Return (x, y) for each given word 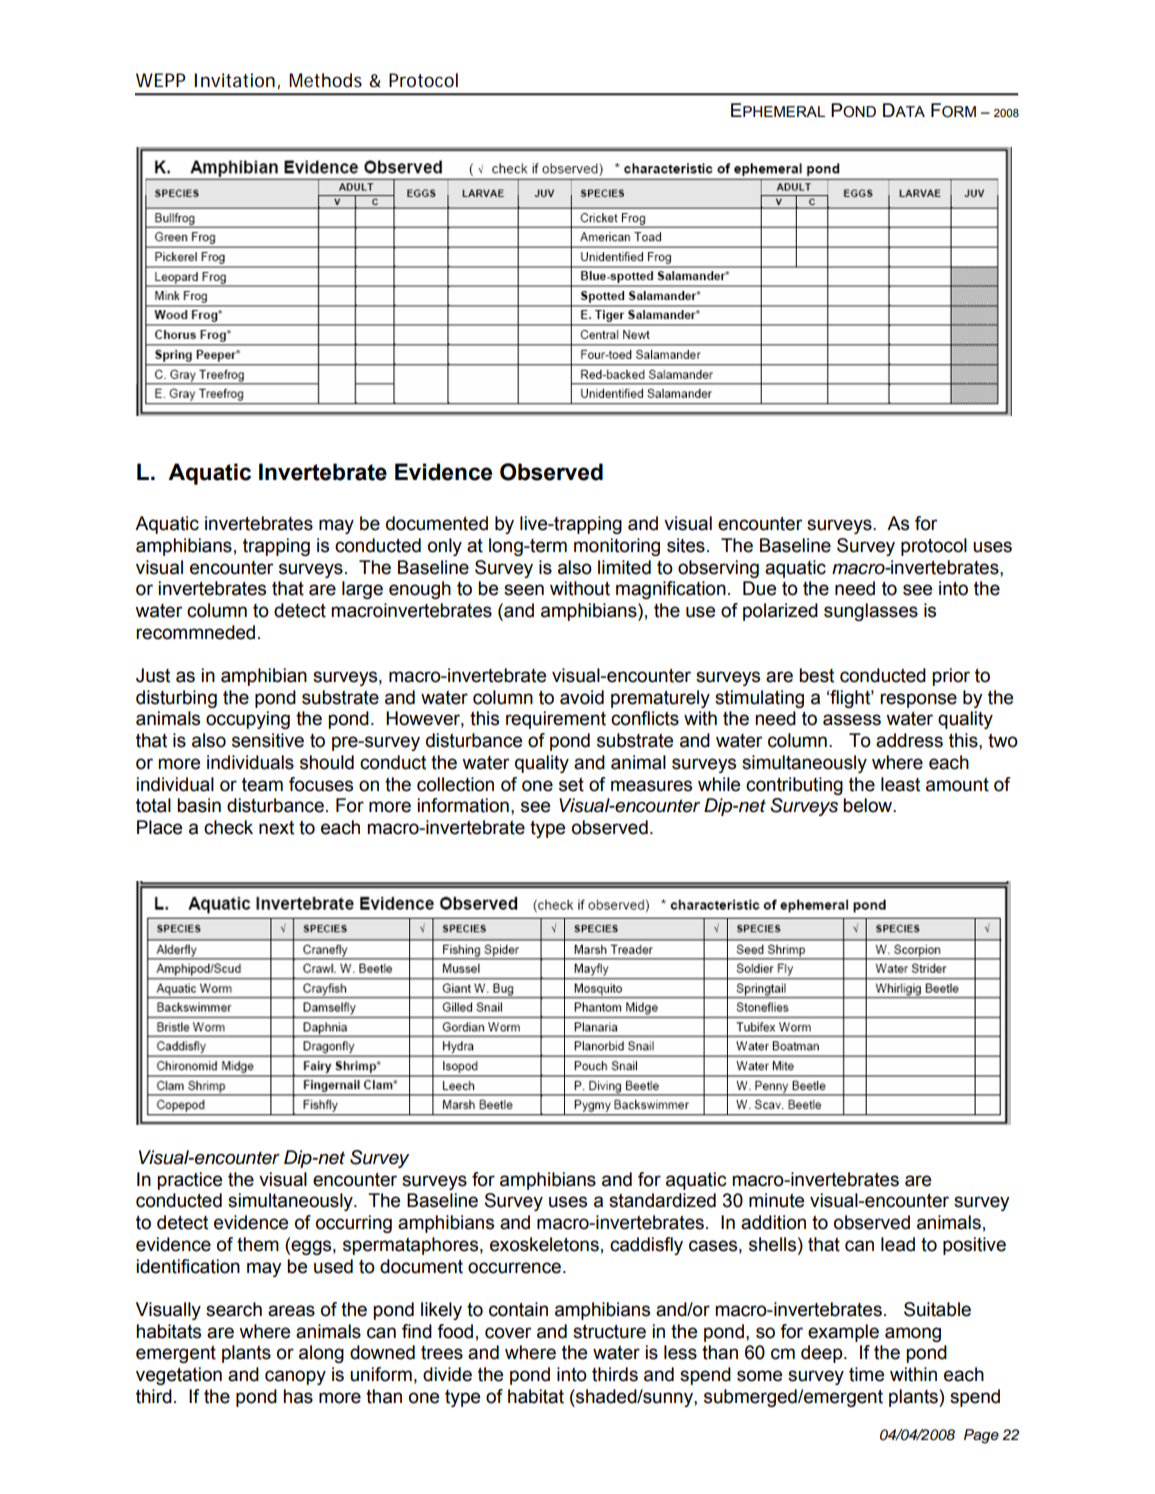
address (909, 740)
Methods (325, 80)
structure (609, 1332)
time (866, 1374)
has (298, 1396)
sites (686, 545)
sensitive (268, 740)
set (571, 785)
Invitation (234, 80)
